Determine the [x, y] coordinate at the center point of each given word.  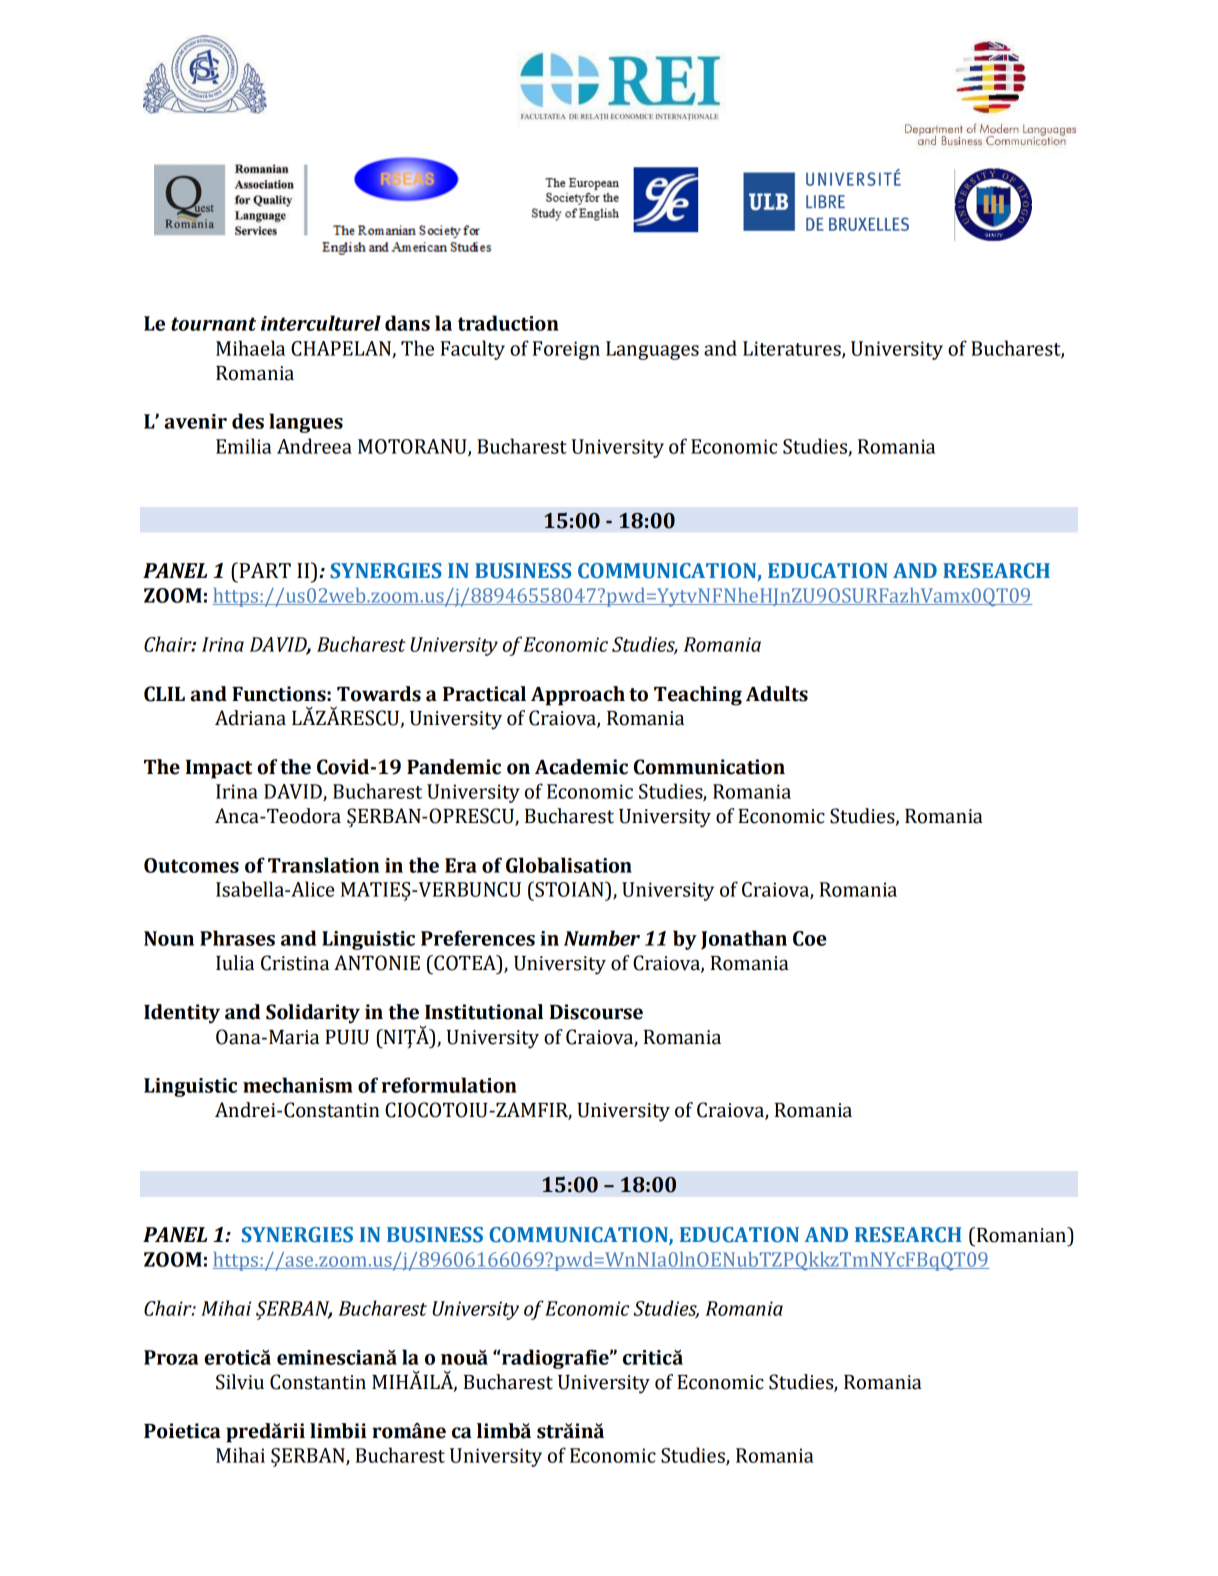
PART [264, 570]
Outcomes [191, 865]
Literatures [793, 349]
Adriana [250, 718]
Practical [484, 694]
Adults [777, 694]
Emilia [243, 446]
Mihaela [250, 348]
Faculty [473, 350]
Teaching [698, 696]
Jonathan [744, 939]
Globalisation [569, 865]
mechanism [297, 1085]
